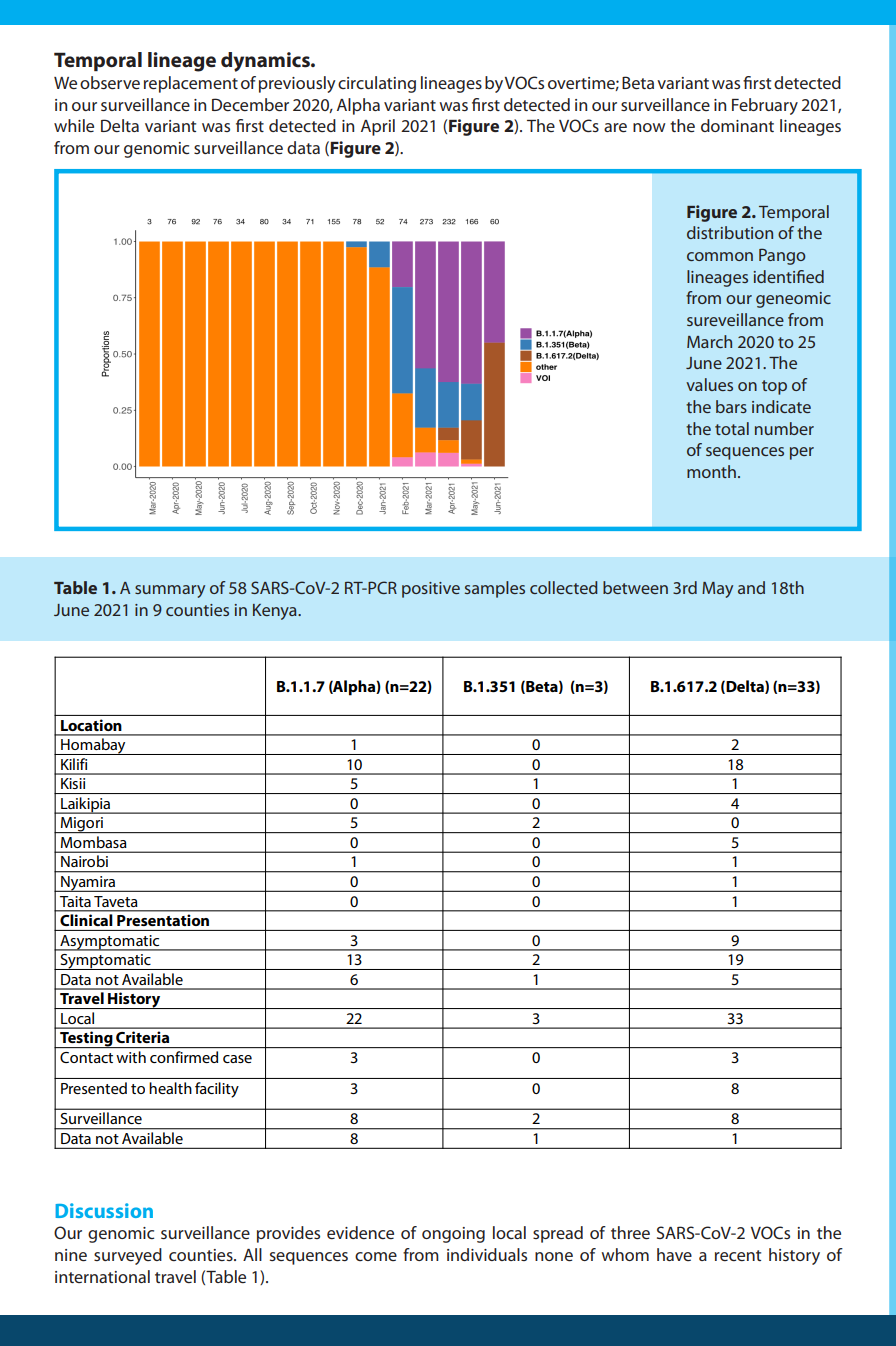 This screenshot has height=1346, width=896. I want to click on positive, so click(431, 590).
